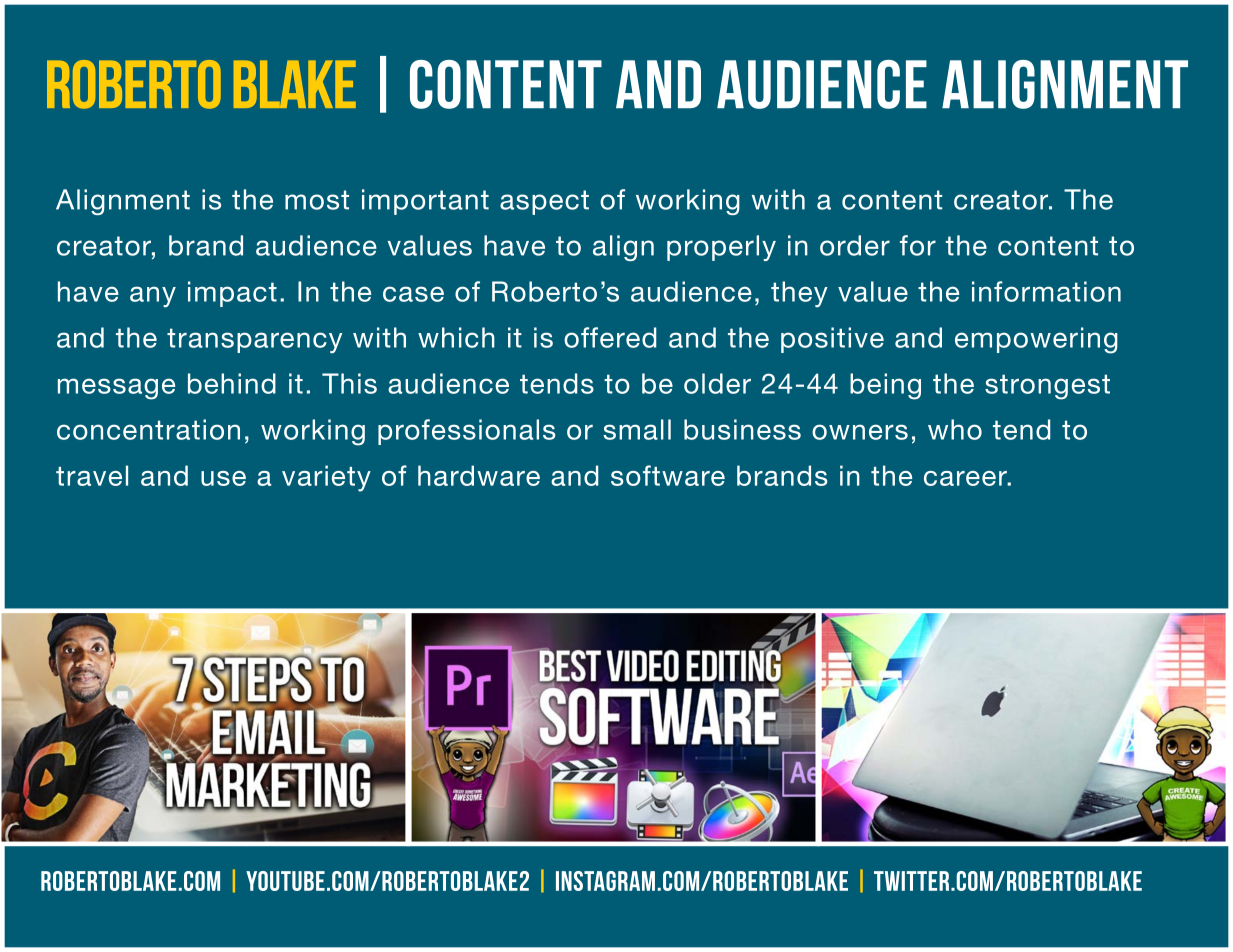 The image size is (1233, 952). Describe the element at coordinates (479, 475) in the document. I see `hardware` at that location.
